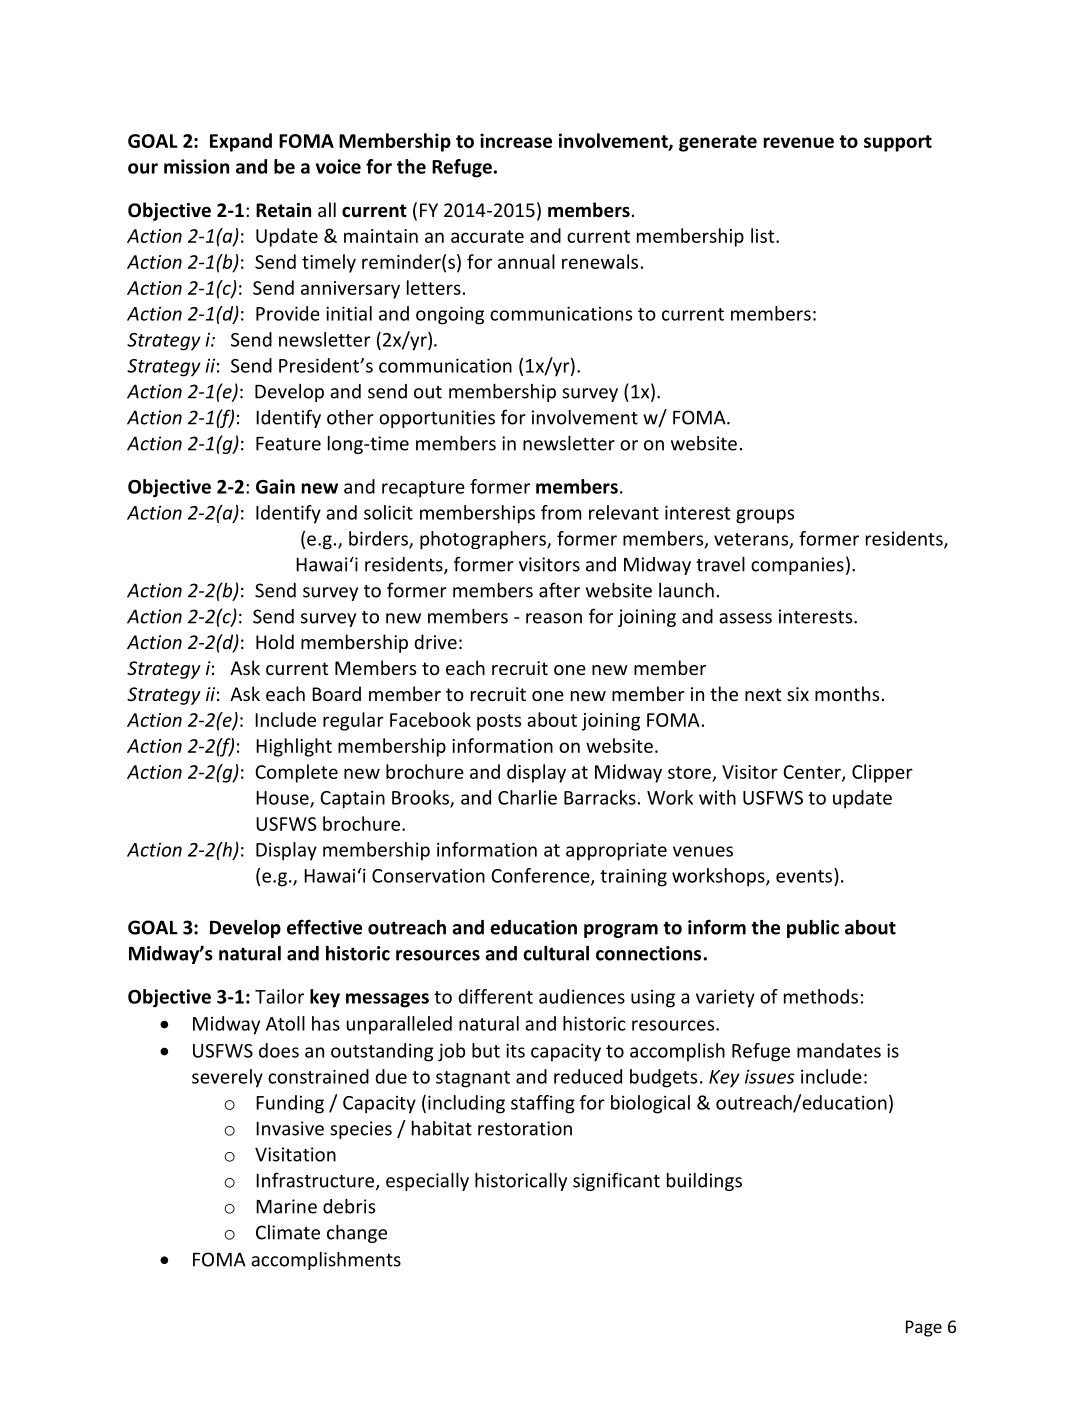 The image size is (1084, 1402). I want to click on increase, so click(516, 140).
